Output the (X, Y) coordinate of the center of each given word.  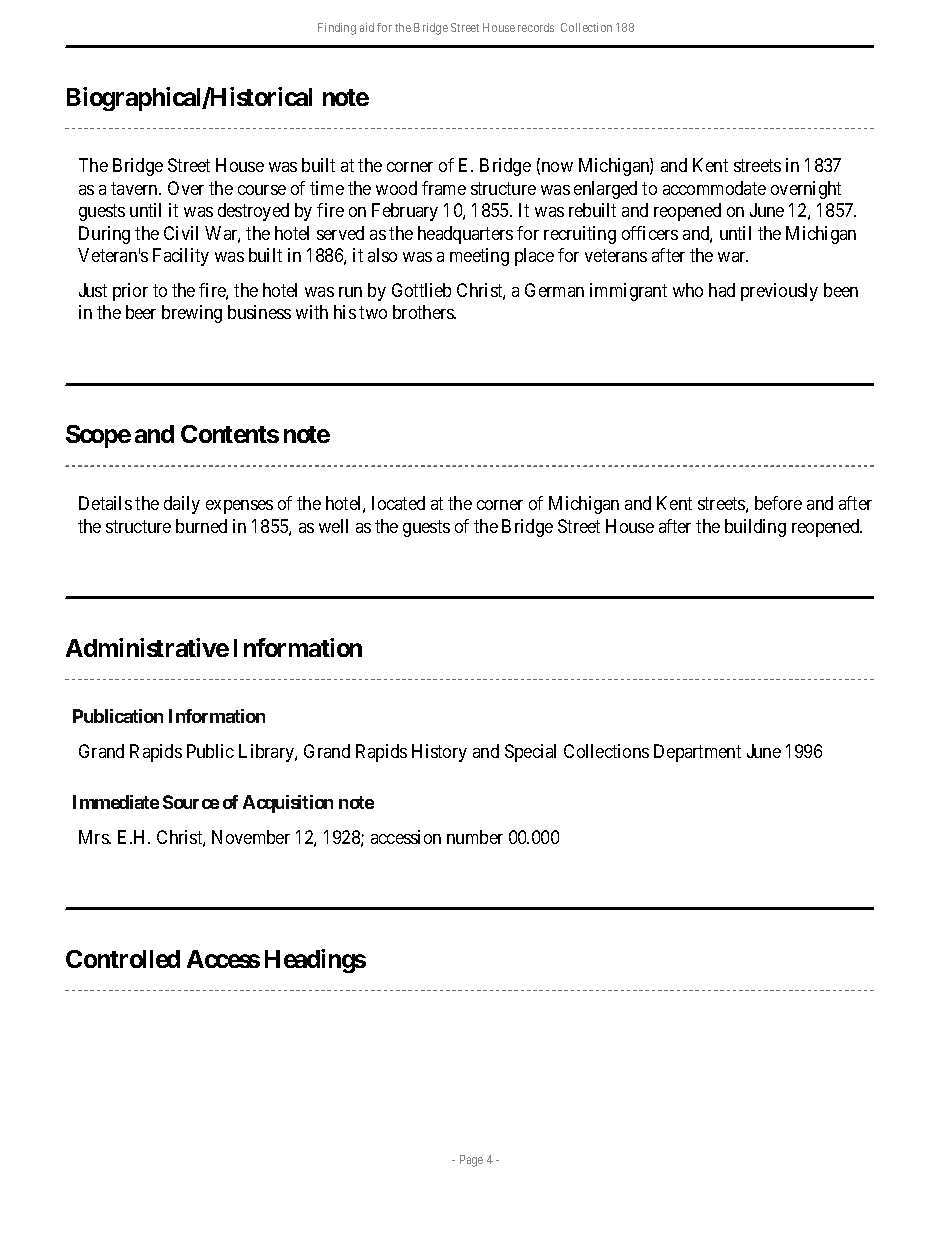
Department (697, 753)
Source (191, 802)
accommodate (714, 188)
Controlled (123, 959)
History (439, 753)
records (536, 27)
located (398, 503)
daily (182, 505)
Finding (337, 29)
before (778, 503)
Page (471, 1161)
